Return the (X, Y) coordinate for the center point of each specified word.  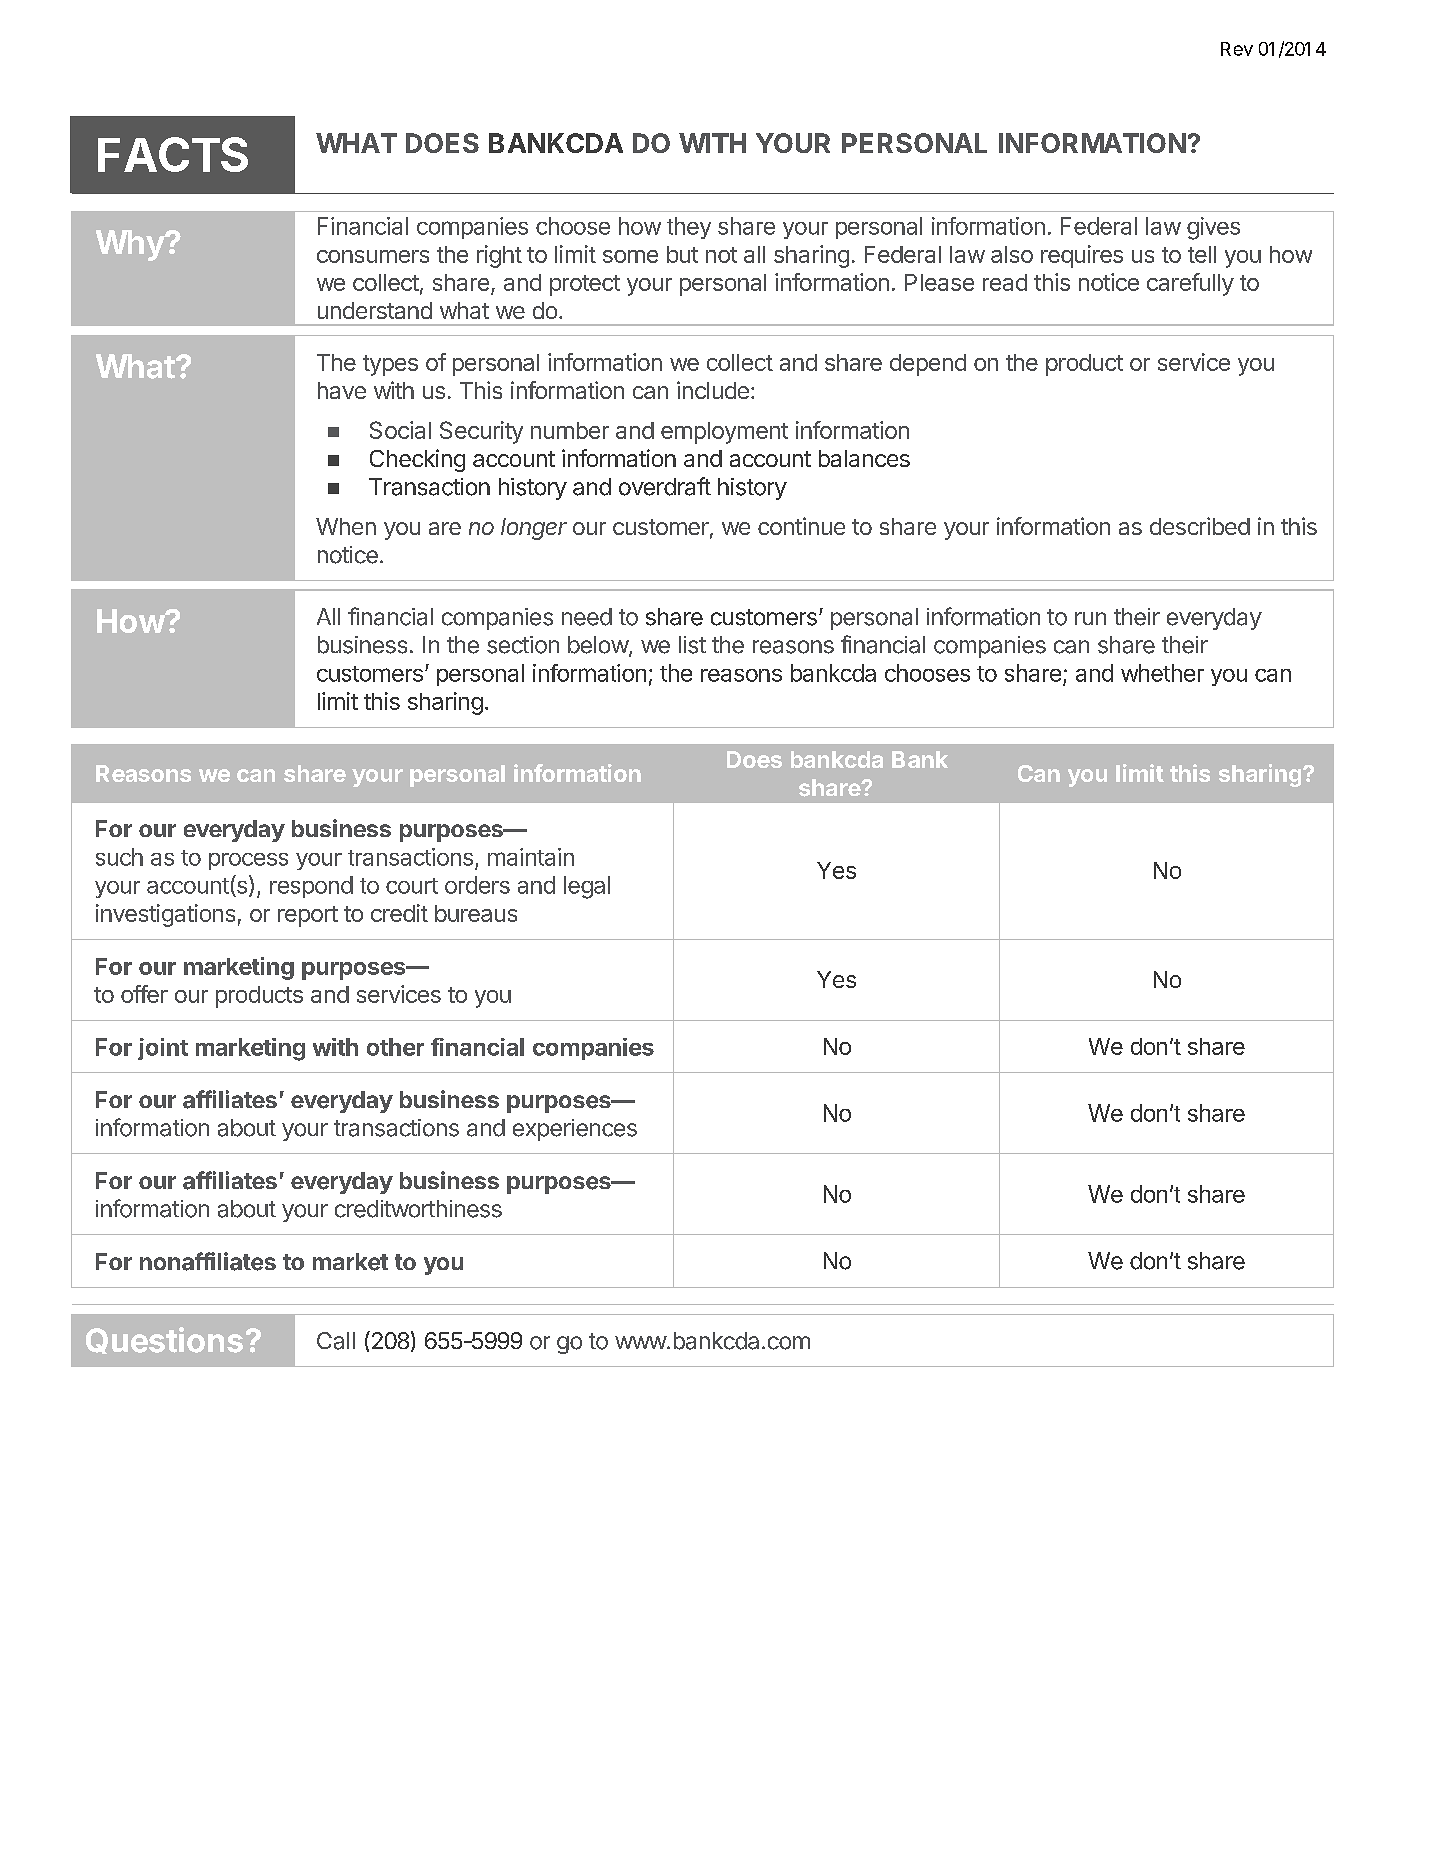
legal (587, 887)
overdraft (665, 486)
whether (1162, 673)
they (689, 228)
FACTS (173, 154)
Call (336, 1341)
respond (311, 887)
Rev (1237, 49)
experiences (575, 1130)
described (1200, 526)
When (346, 526)
